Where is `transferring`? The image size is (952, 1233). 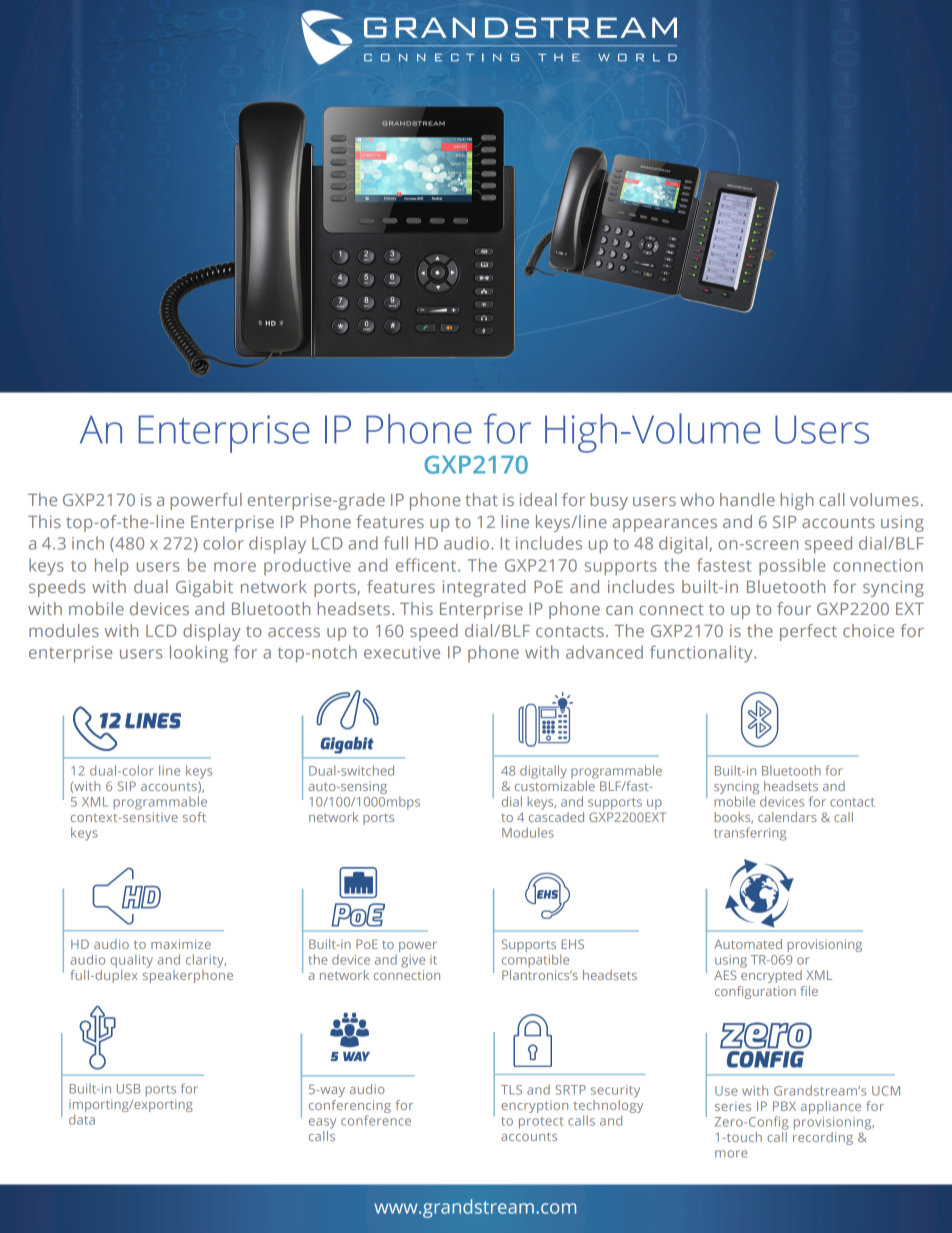
transferring is located at coordinates (750, 834).
